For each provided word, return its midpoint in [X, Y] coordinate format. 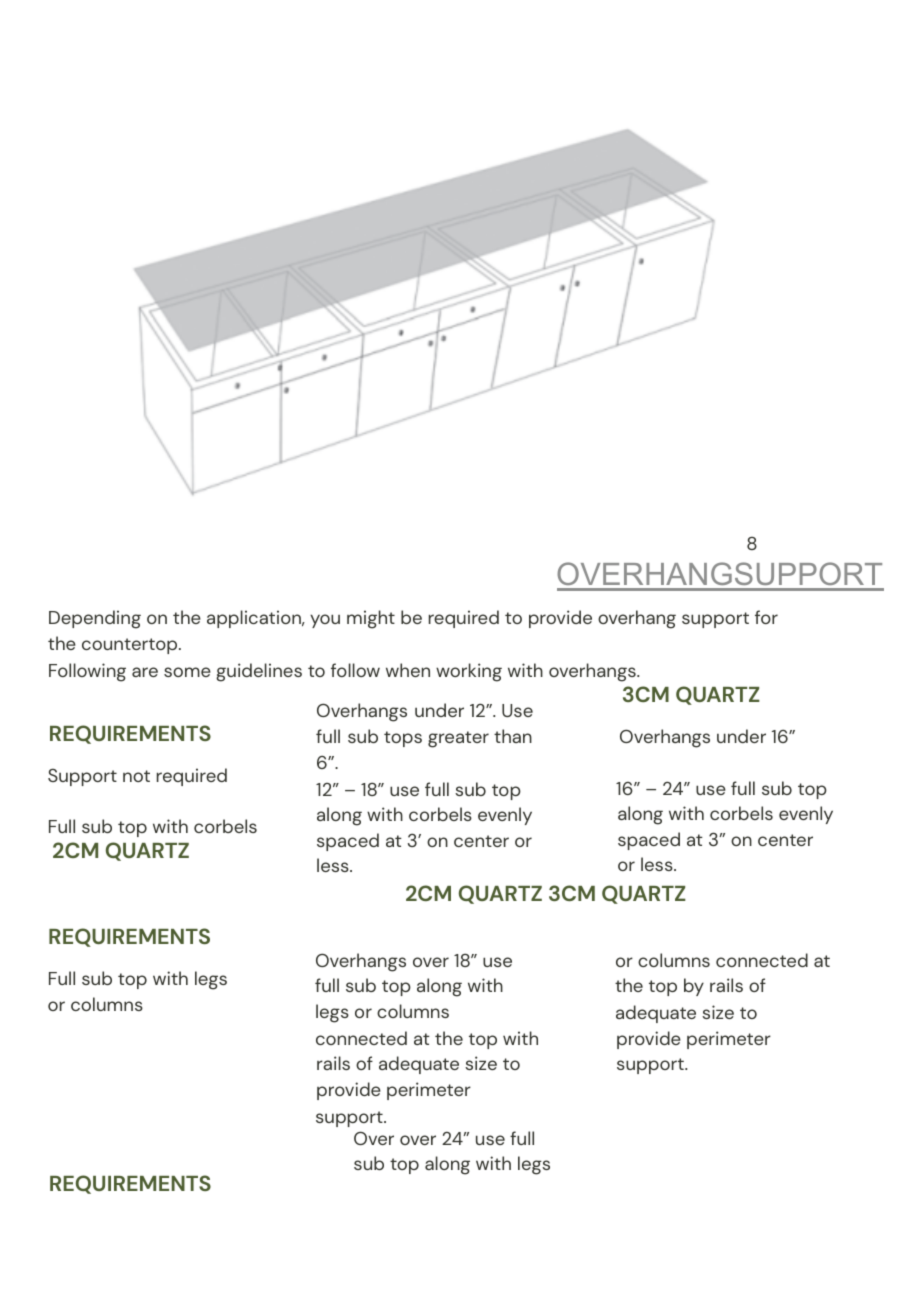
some [187, 672]
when [408, 670]
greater [458, 739]
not [136, 776]
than [513, 736]
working [469, 672]
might [371, 619]
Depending [95, 619]
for [766, 617]
